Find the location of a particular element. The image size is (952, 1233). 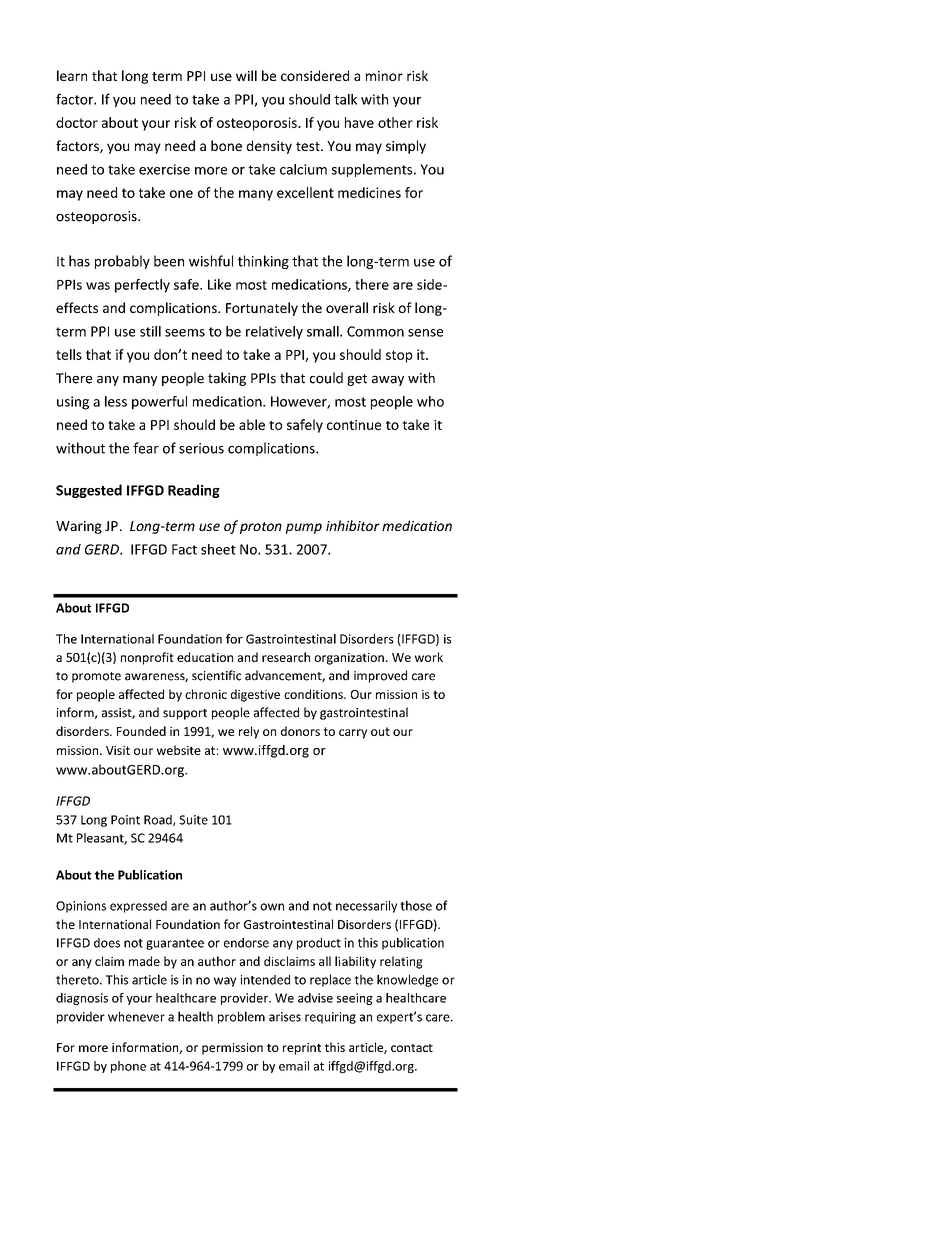

improved is located at coordinates (380, 676).
